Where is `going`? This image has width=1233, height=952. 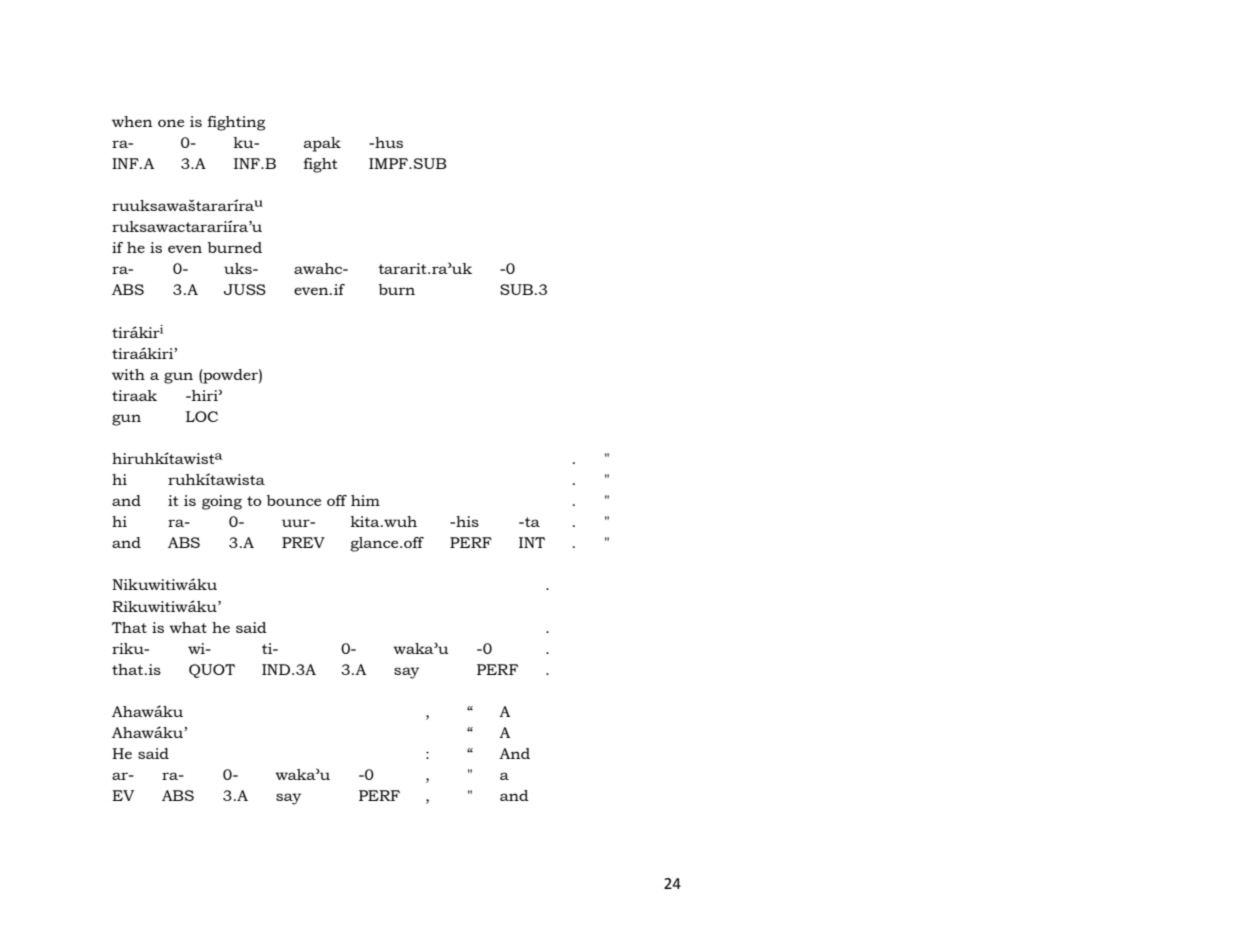 going is located at coordinates (222, 502).
